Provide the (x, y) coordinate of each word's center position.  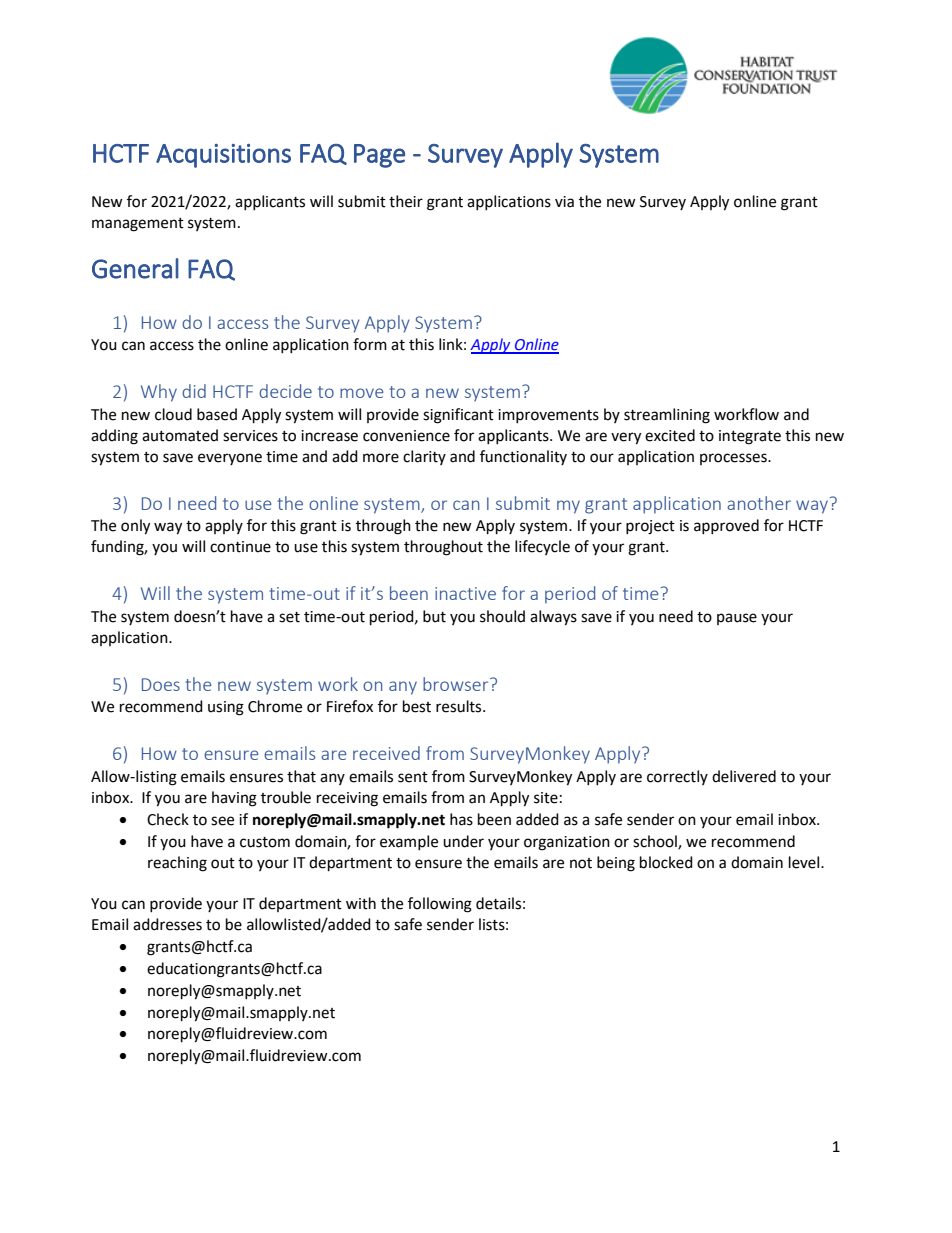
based (217, 414)
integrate (750, 437)
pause (737, 619)
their (406, 201)
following (440, 905)
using (226, 708)
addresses (167, 924)
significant (458, 416)
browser (457, 684)
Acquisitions (223, 156)
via (564, 202)
